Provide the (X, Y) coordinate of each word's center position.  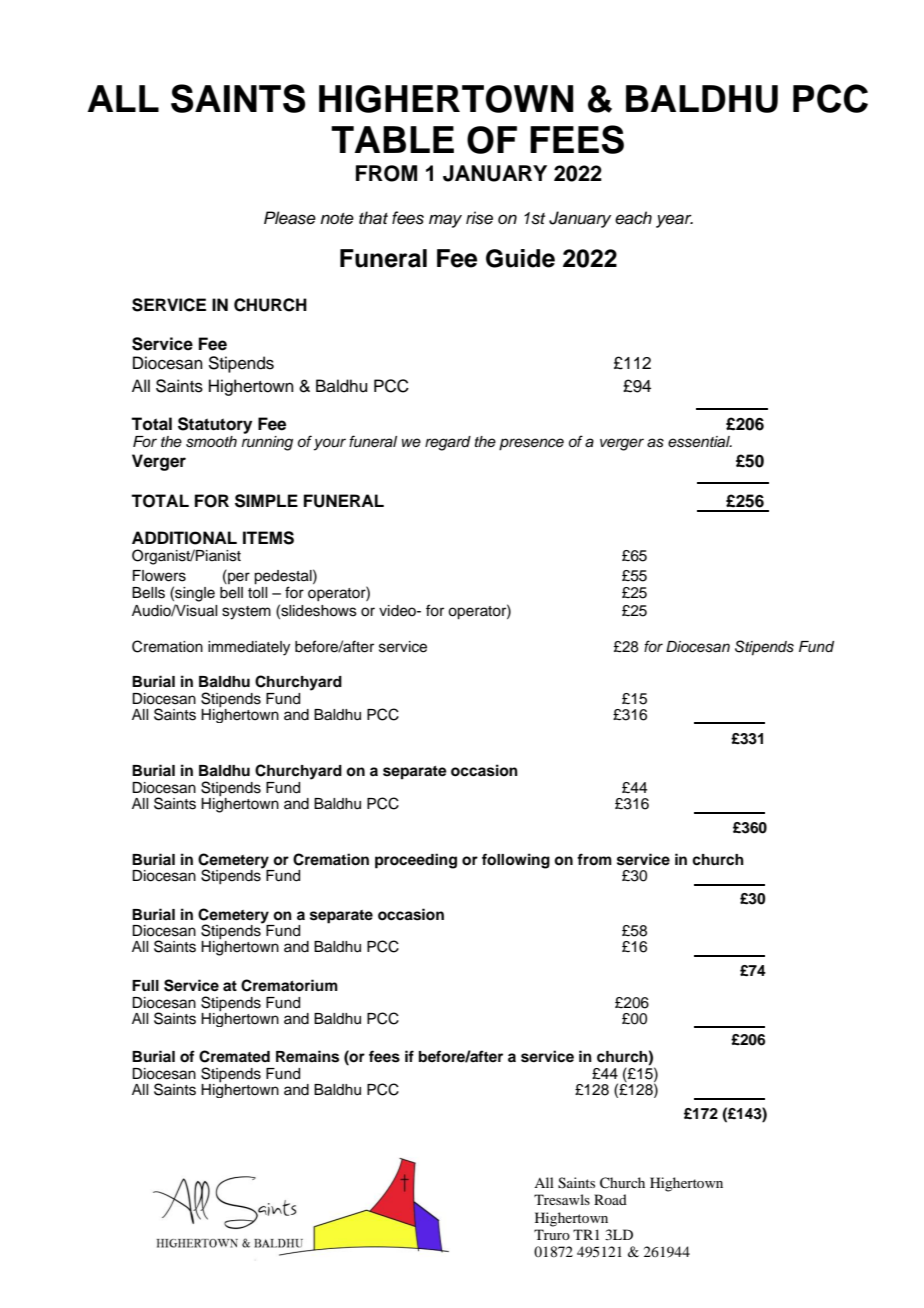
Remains (307, 1056)
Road (610, 1199)
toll (257, 593)
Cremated (234, 1056)
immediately (249, 648)
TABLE (392, 139)
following (516, 861)
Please (290, 218)
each (633, 218)
